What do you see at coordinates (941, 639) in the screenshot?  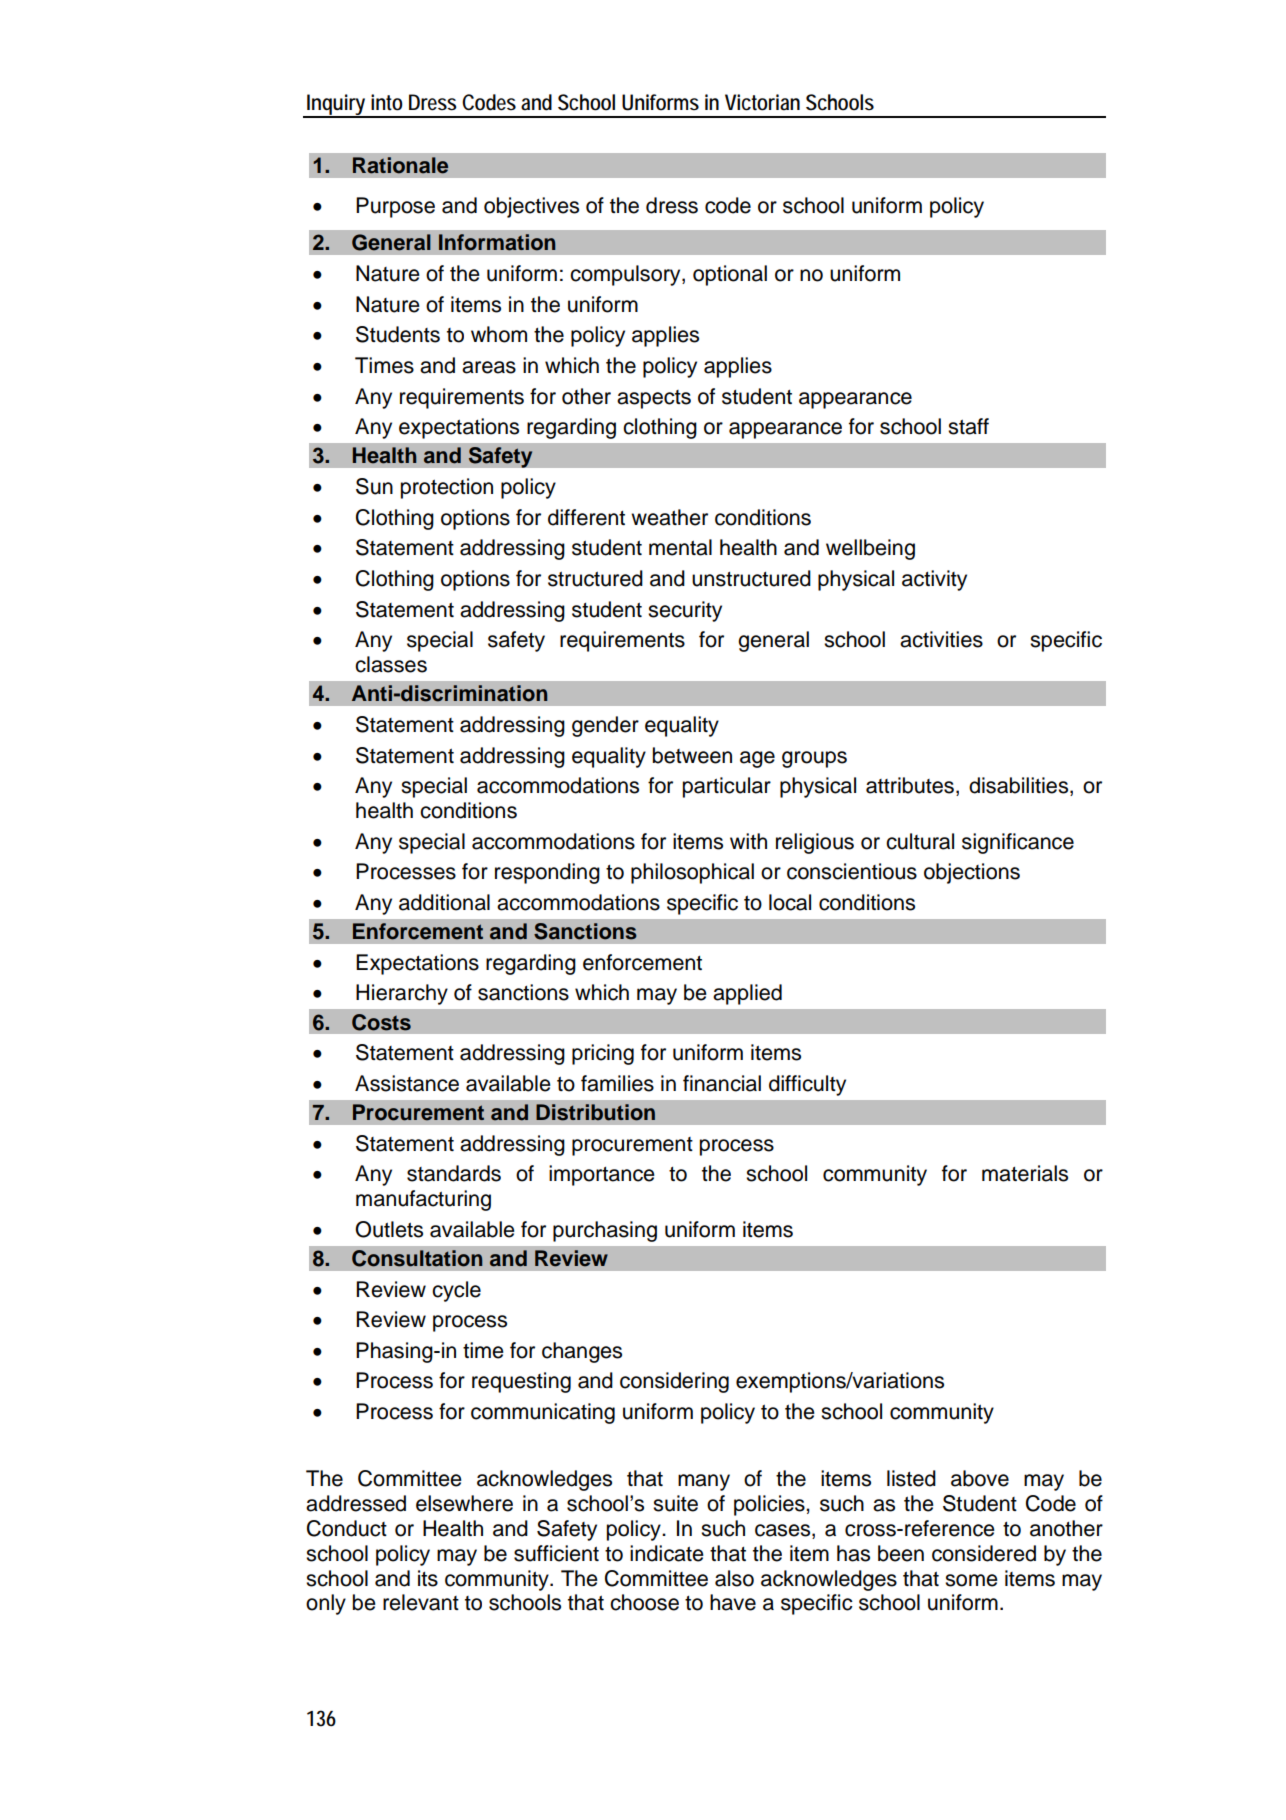 I see `activities` at bounding box center [941, 639].
